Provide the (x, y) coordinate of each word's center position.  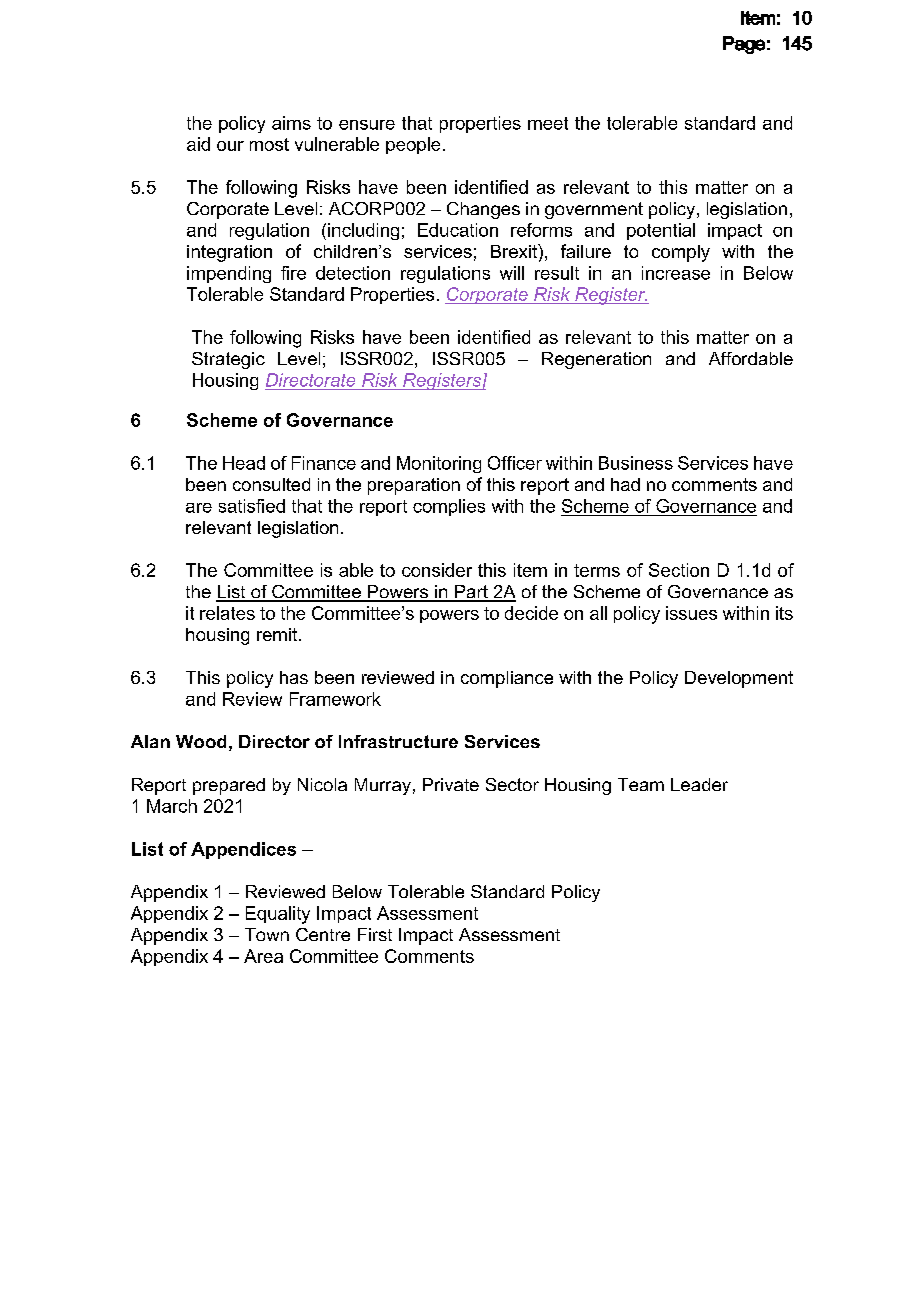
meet (548, 123)
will (512, 273)
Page (744, 45)
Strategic (228, 360)
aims (291, 123)
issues (691, 613)
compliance (507, 679)
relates (227, 613)
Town (267, 934)
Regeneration (596, 360)
